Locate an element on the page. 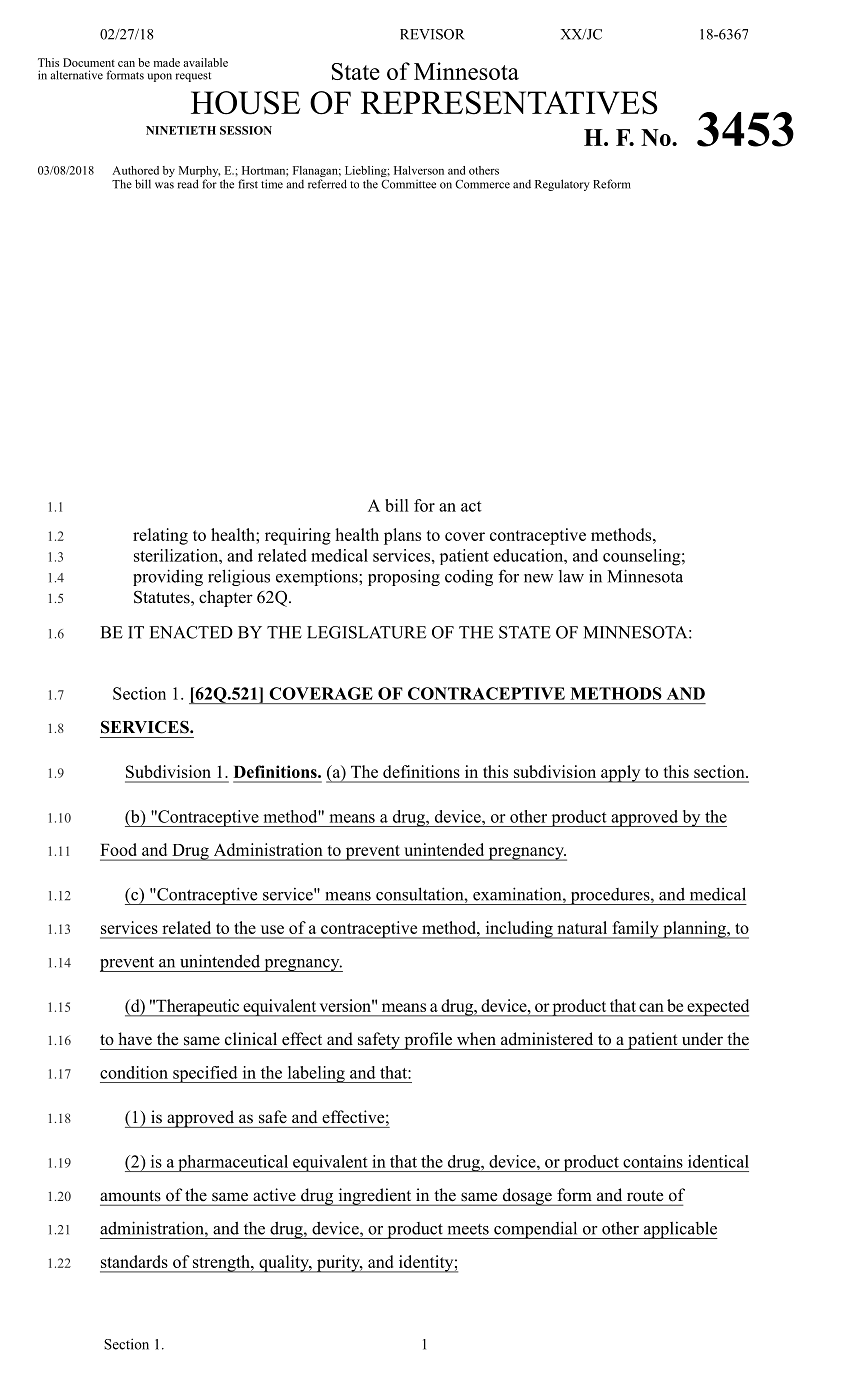  LEGISLATURE is located at coordinates (366, 632).
